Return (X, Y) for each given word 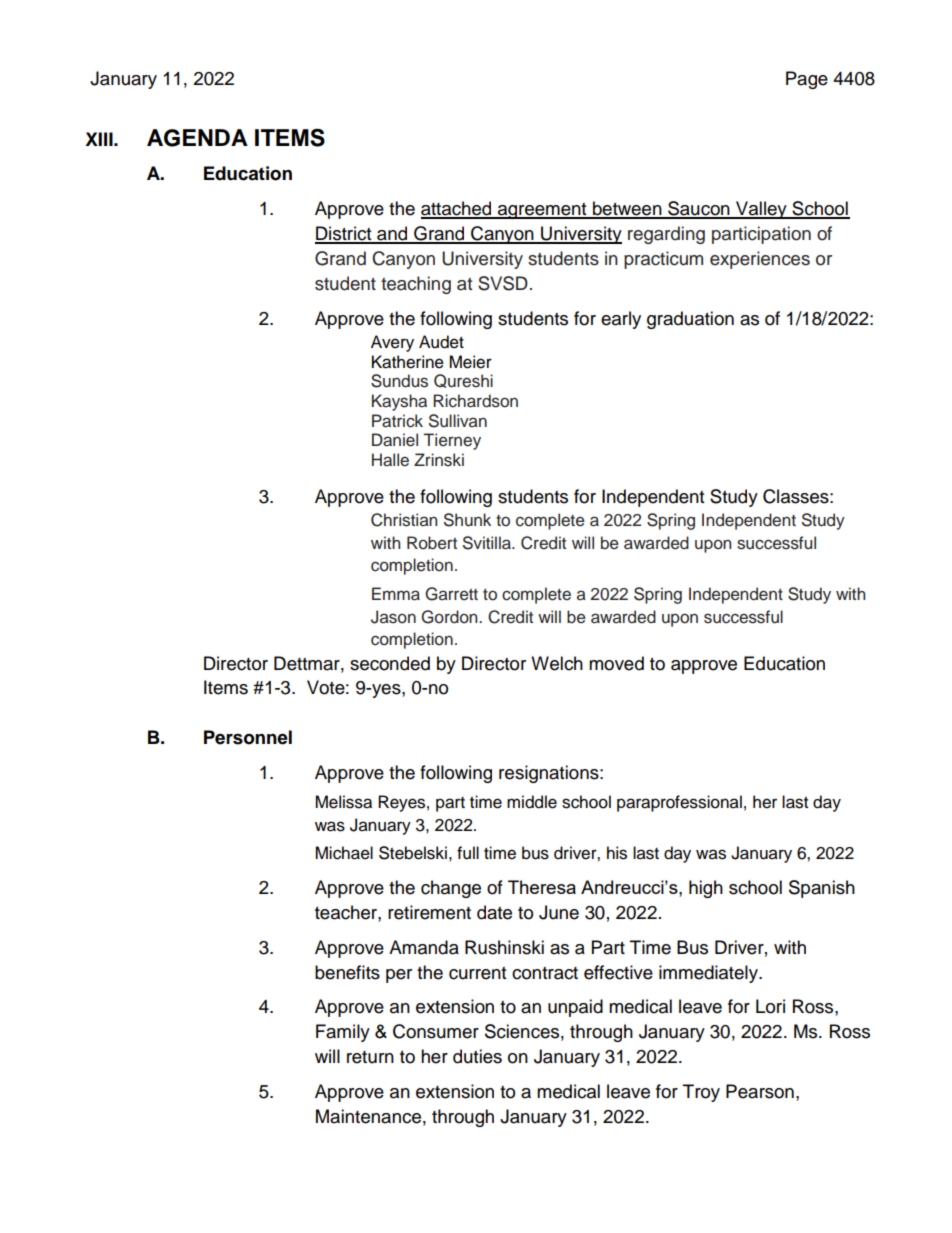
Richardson (475, 401)
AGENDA (197, 138)
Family (343, 1033)
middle (532, 802)
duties (477, 1056)
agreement (542, 211)
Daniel (395, 440)
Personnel (248, 737)
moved (616, 663)
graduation (690, 320)
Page (807, 80)
